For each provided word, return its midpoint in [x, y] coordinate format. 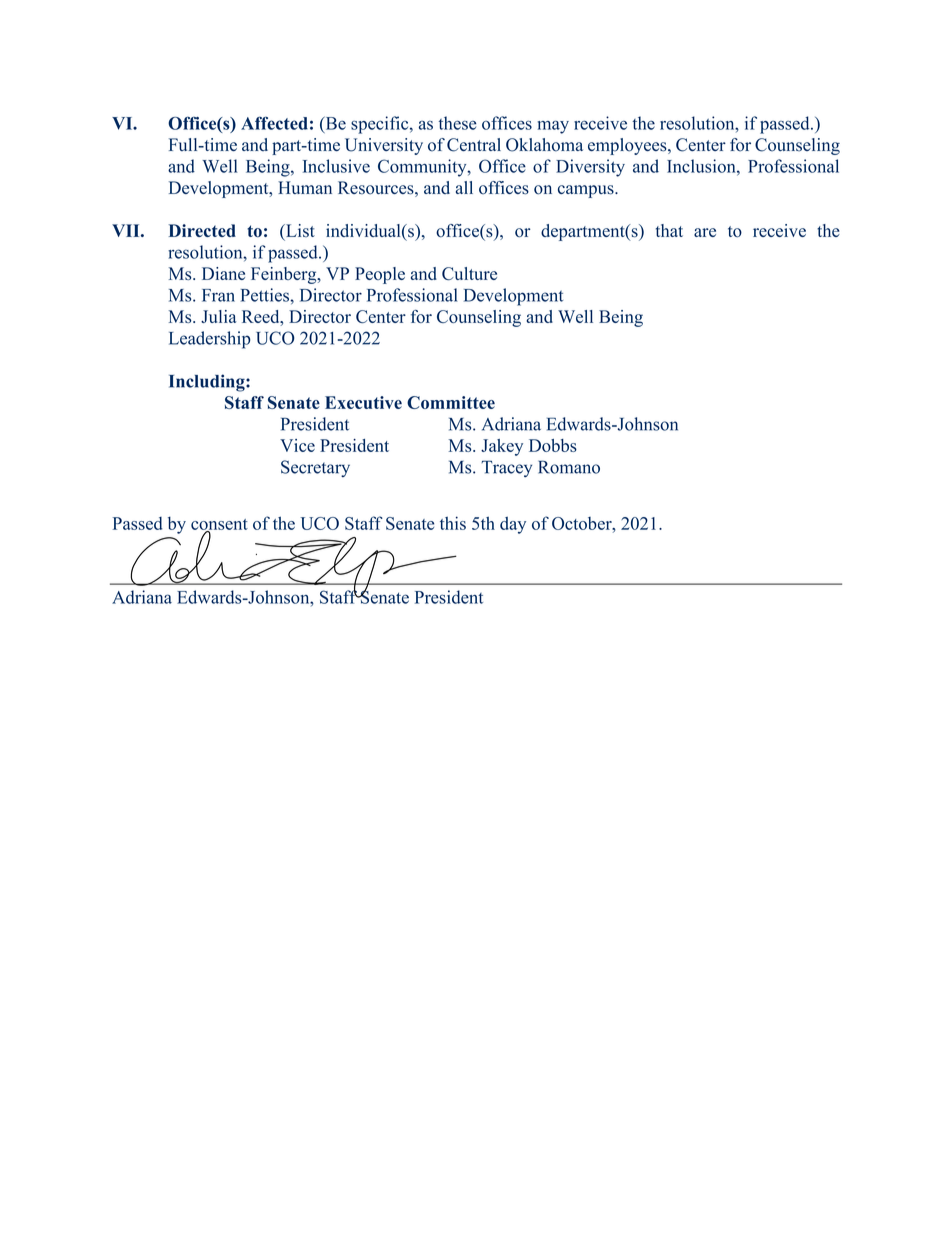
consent [219, 525]
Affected [274, 123]
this [453, 523]
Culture [469, 273]
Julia [219, 316]
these [458, 123]
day [513, 525]
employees [628, 146]
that [669, 230]
